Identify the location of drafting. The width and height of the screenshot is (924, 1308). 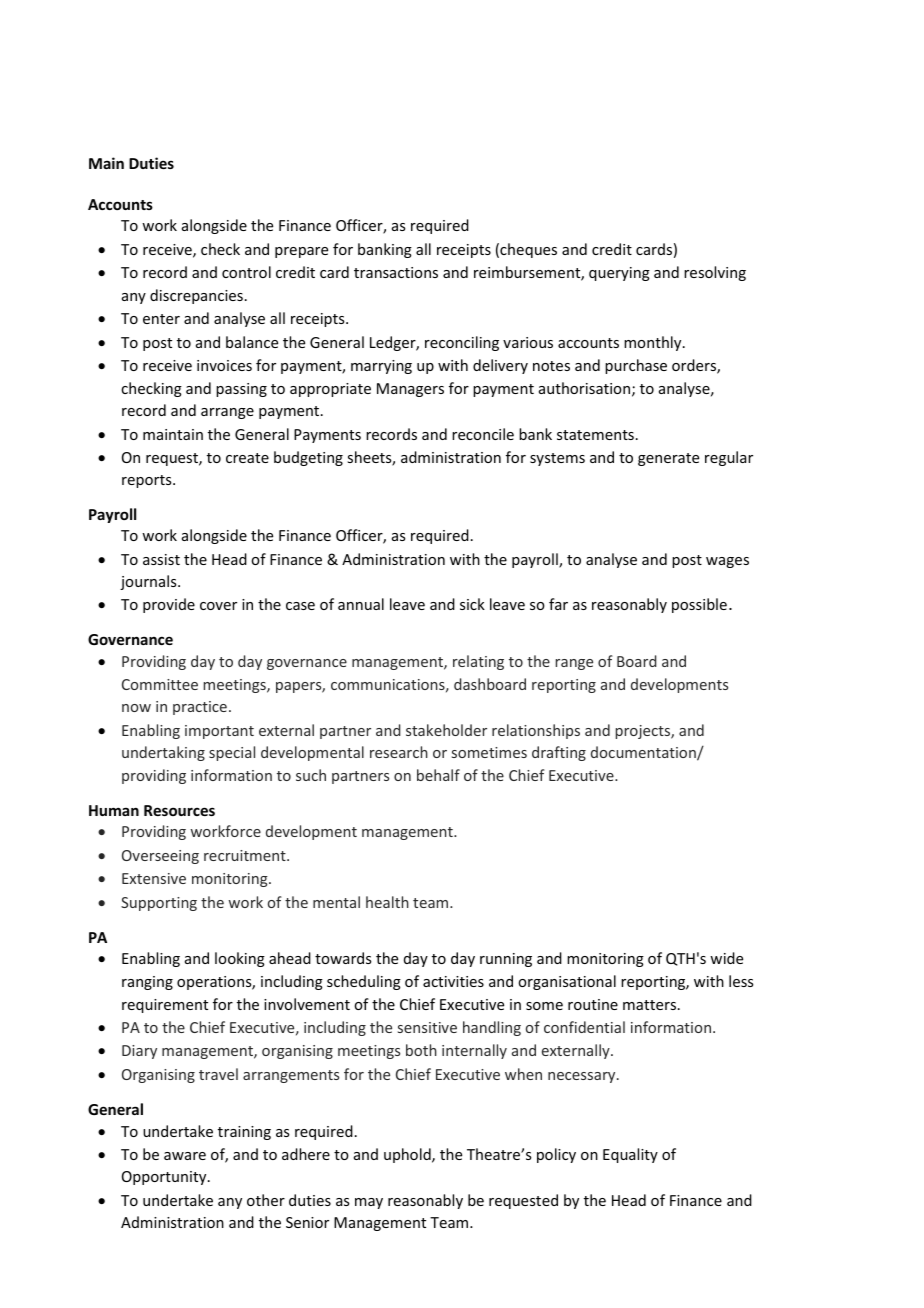
(559, 753).
